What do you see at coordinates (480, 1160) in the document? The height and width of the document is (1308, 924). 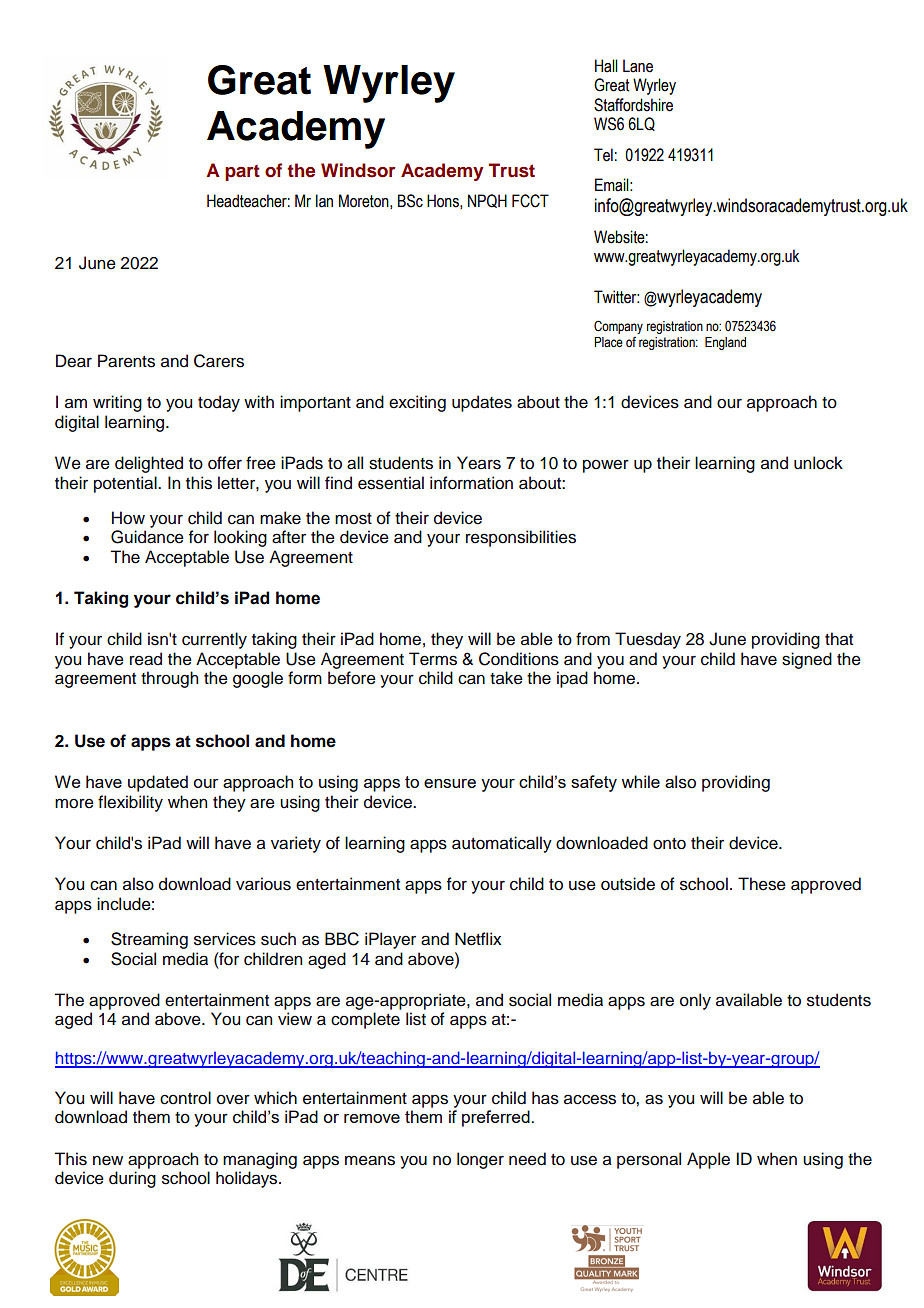 I see `longer` at bounding box center [480, 1160].
